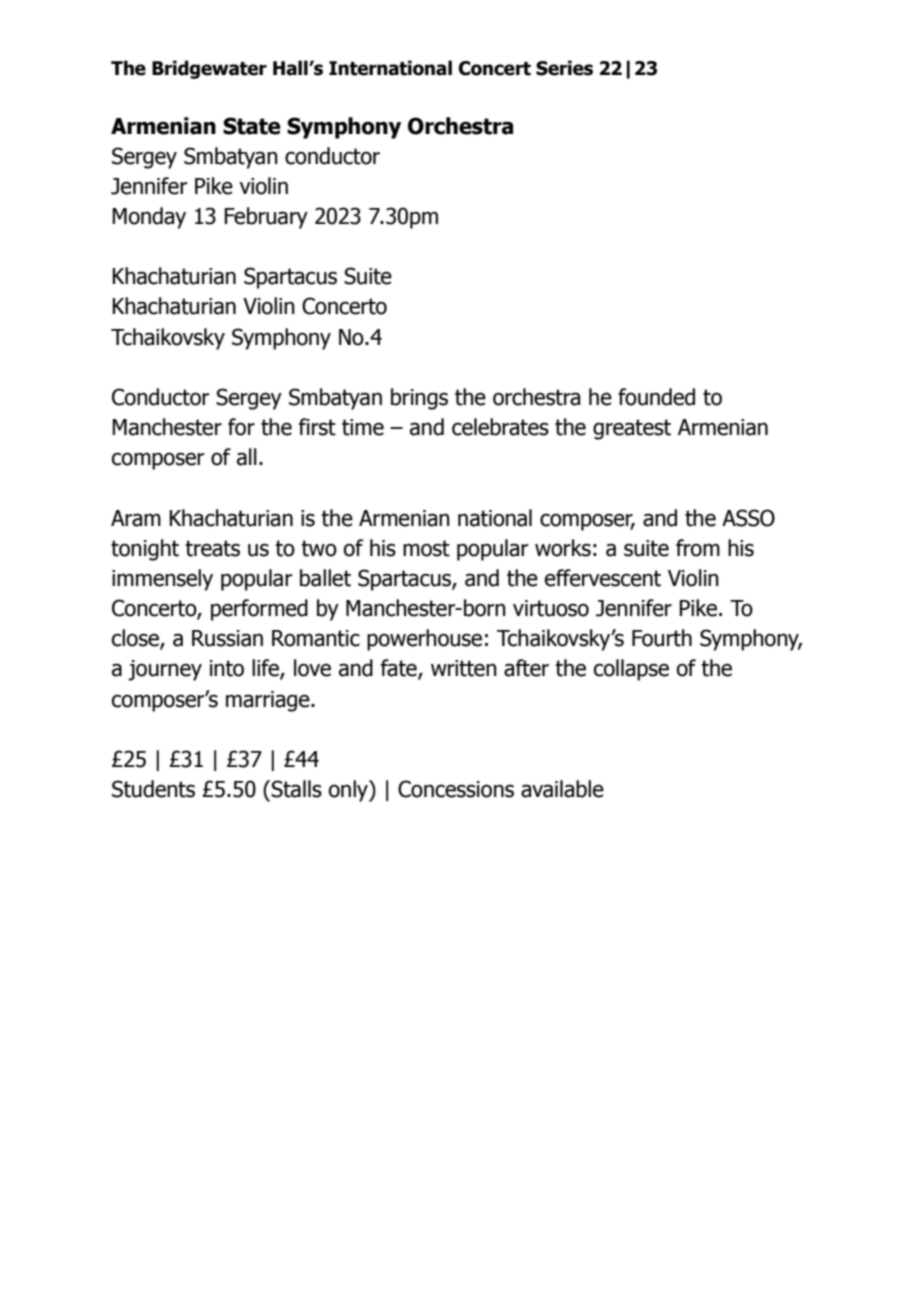 Image resolution: width=924 pixels, height=1307 pixels. I want to click on Students, so click(153, 789).
